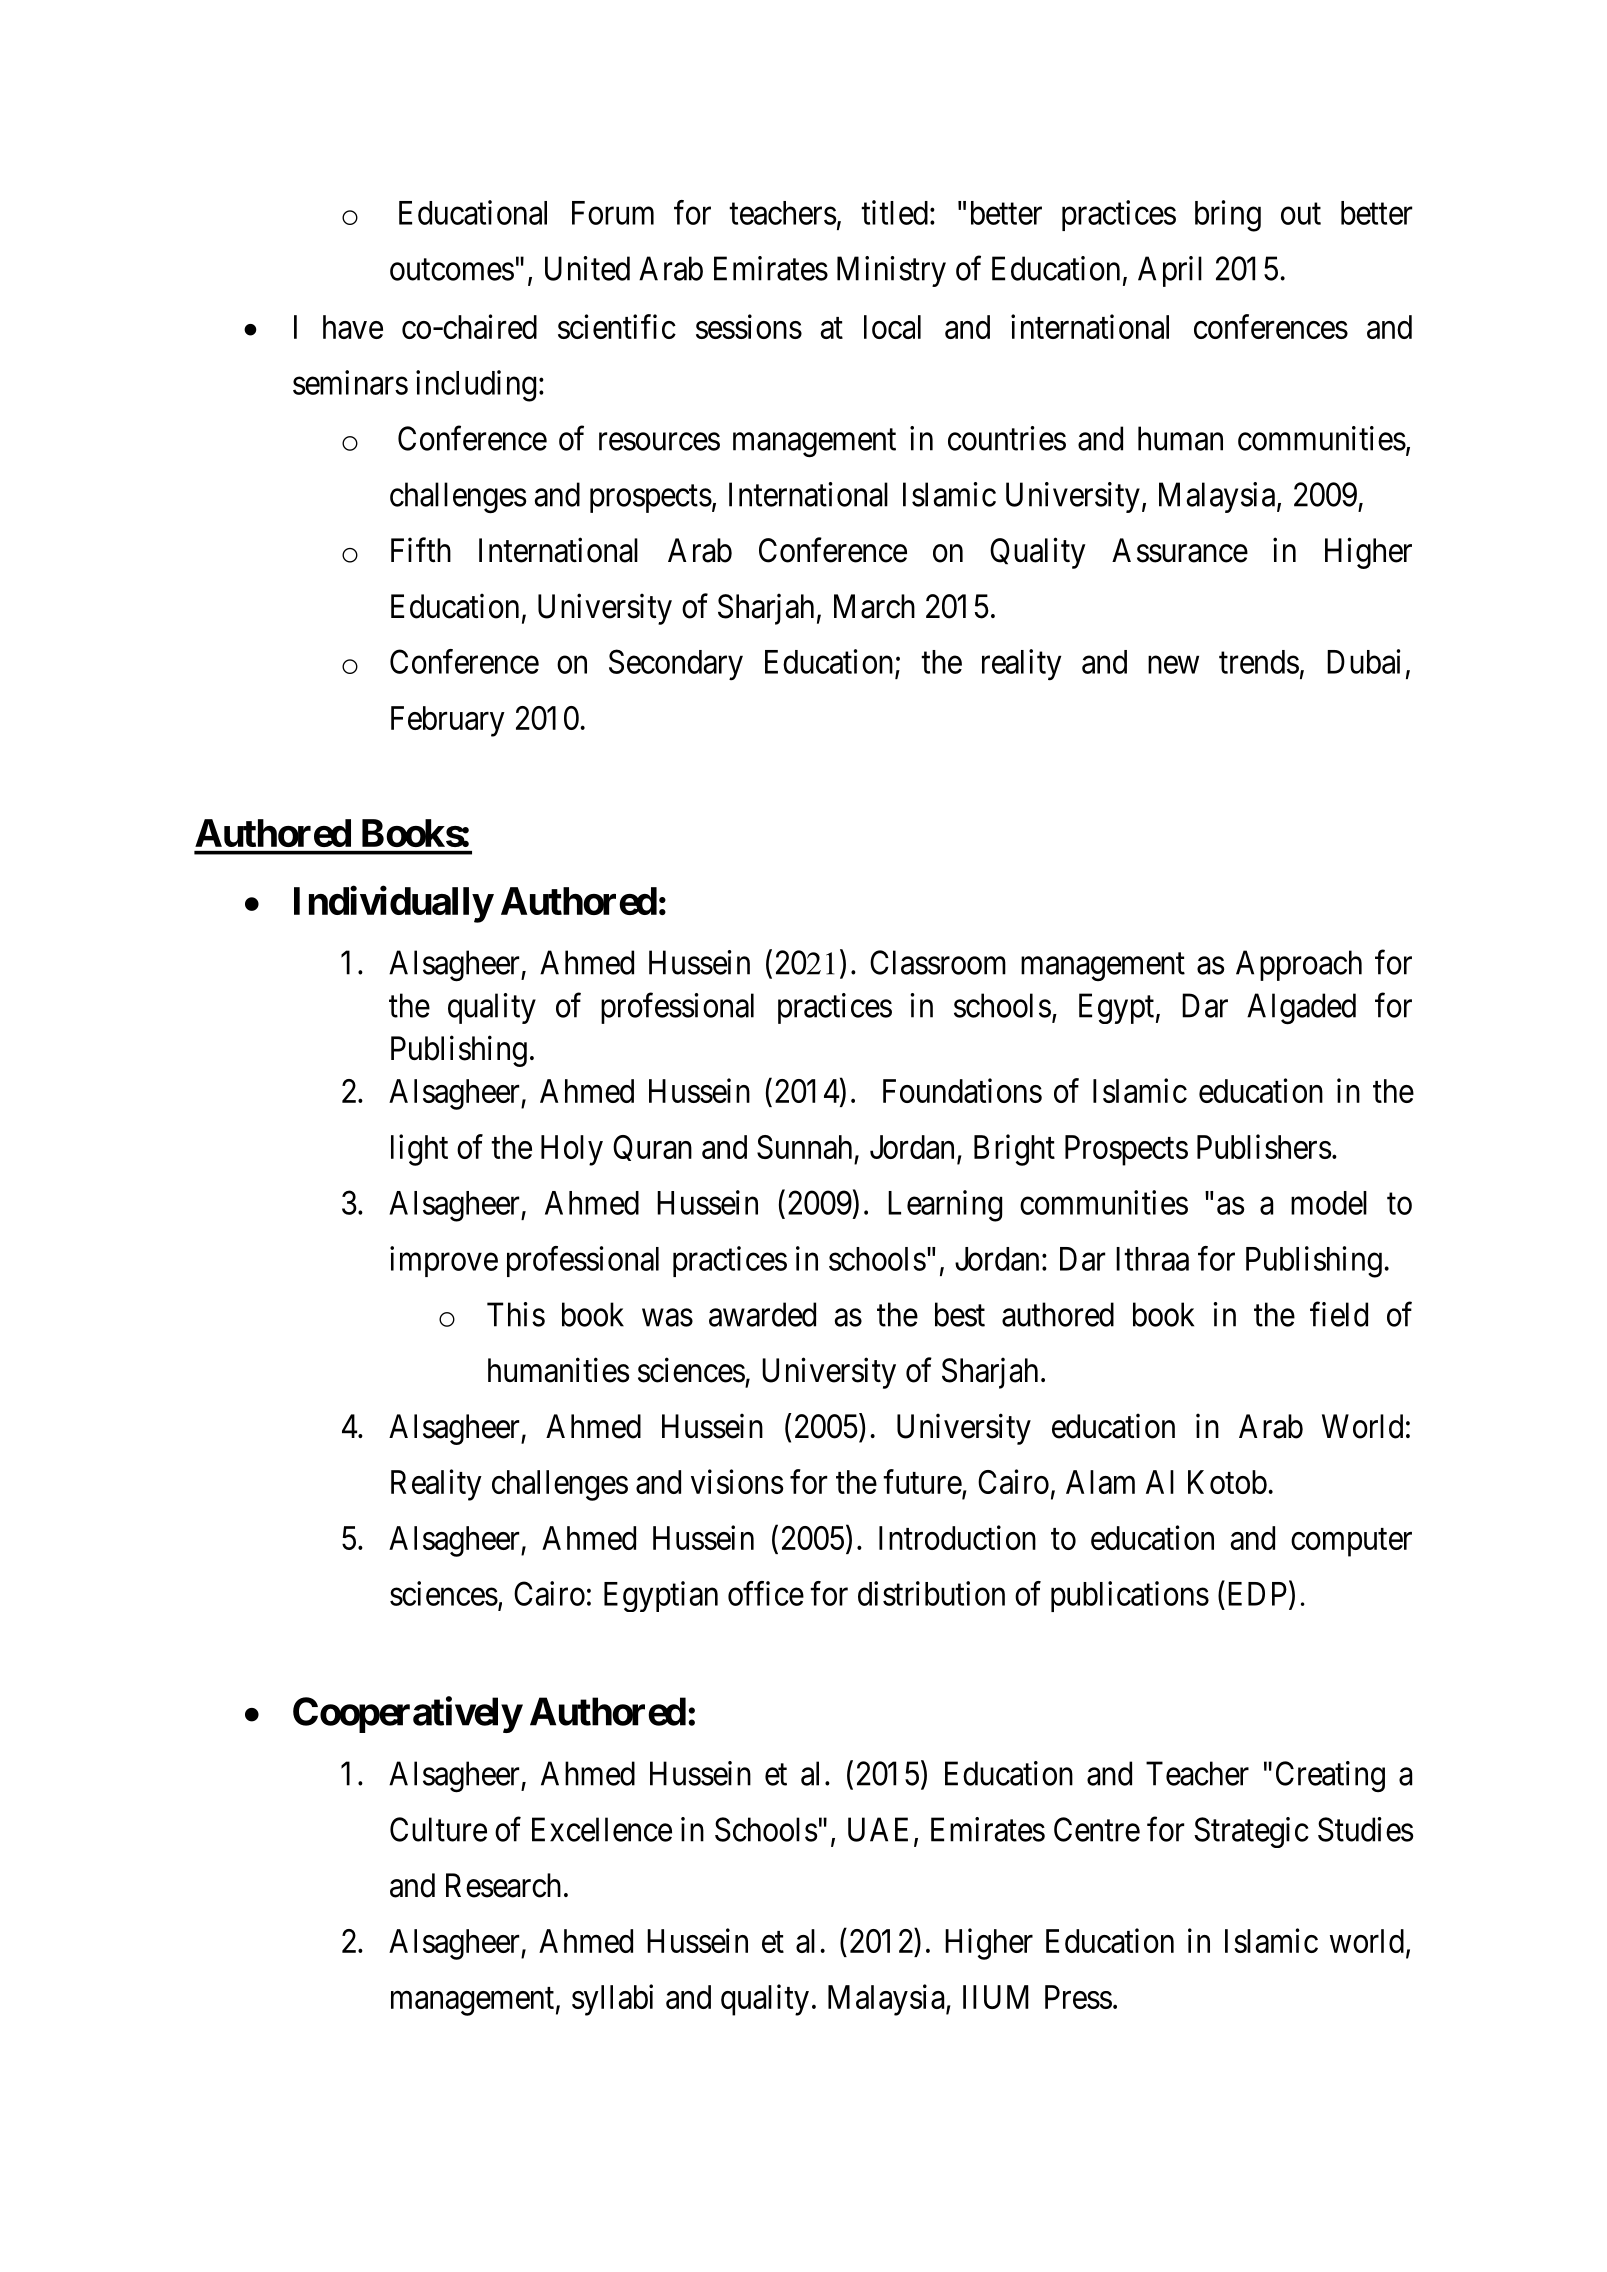 Image resolution: width=1607 pixels, height=2272 pixels. I want to click on Strategic, so click(1251, 1832).
